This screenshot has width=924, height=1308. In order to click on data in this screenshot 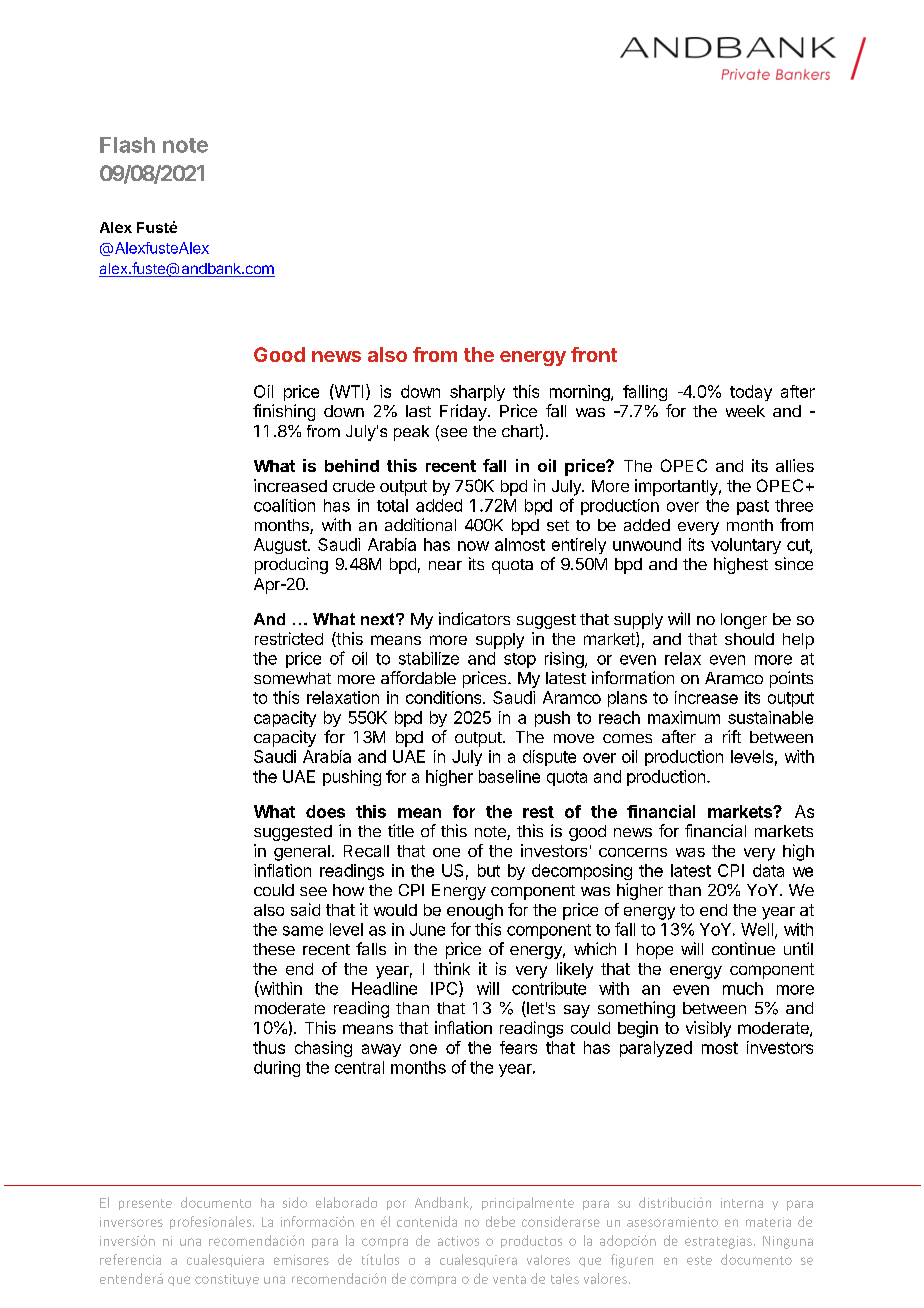, I will do `click(768, 870)`.
